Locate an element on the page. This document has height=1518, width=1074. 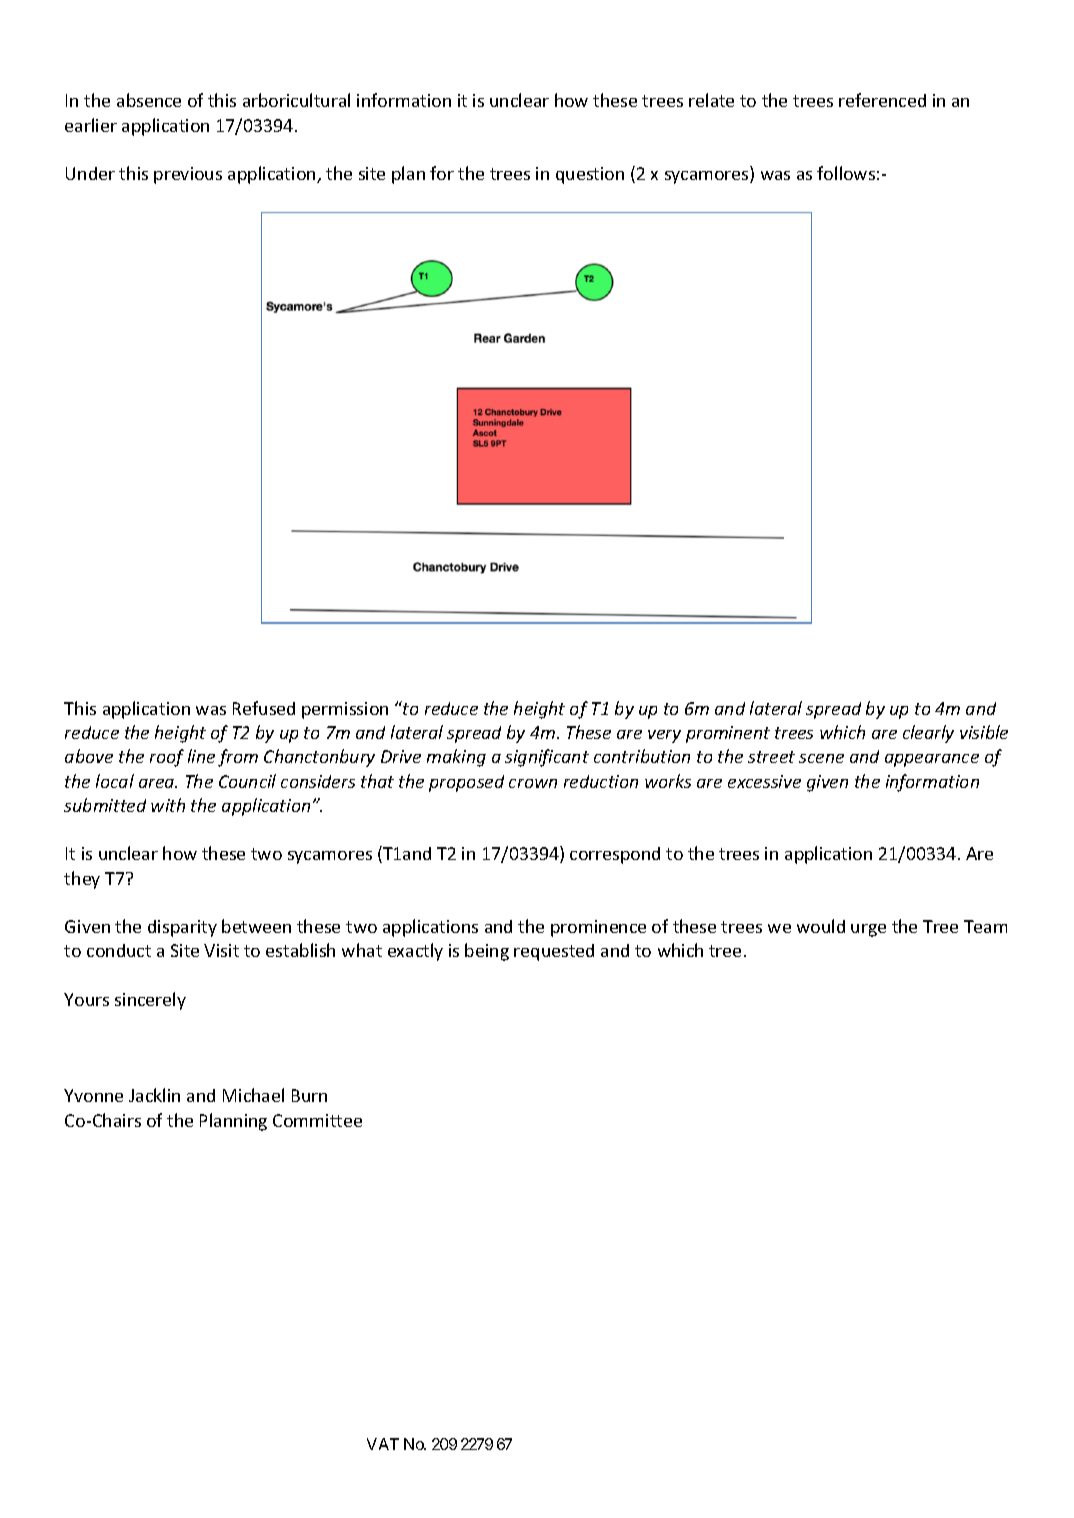
previous is located at coordinates (188, 175).
